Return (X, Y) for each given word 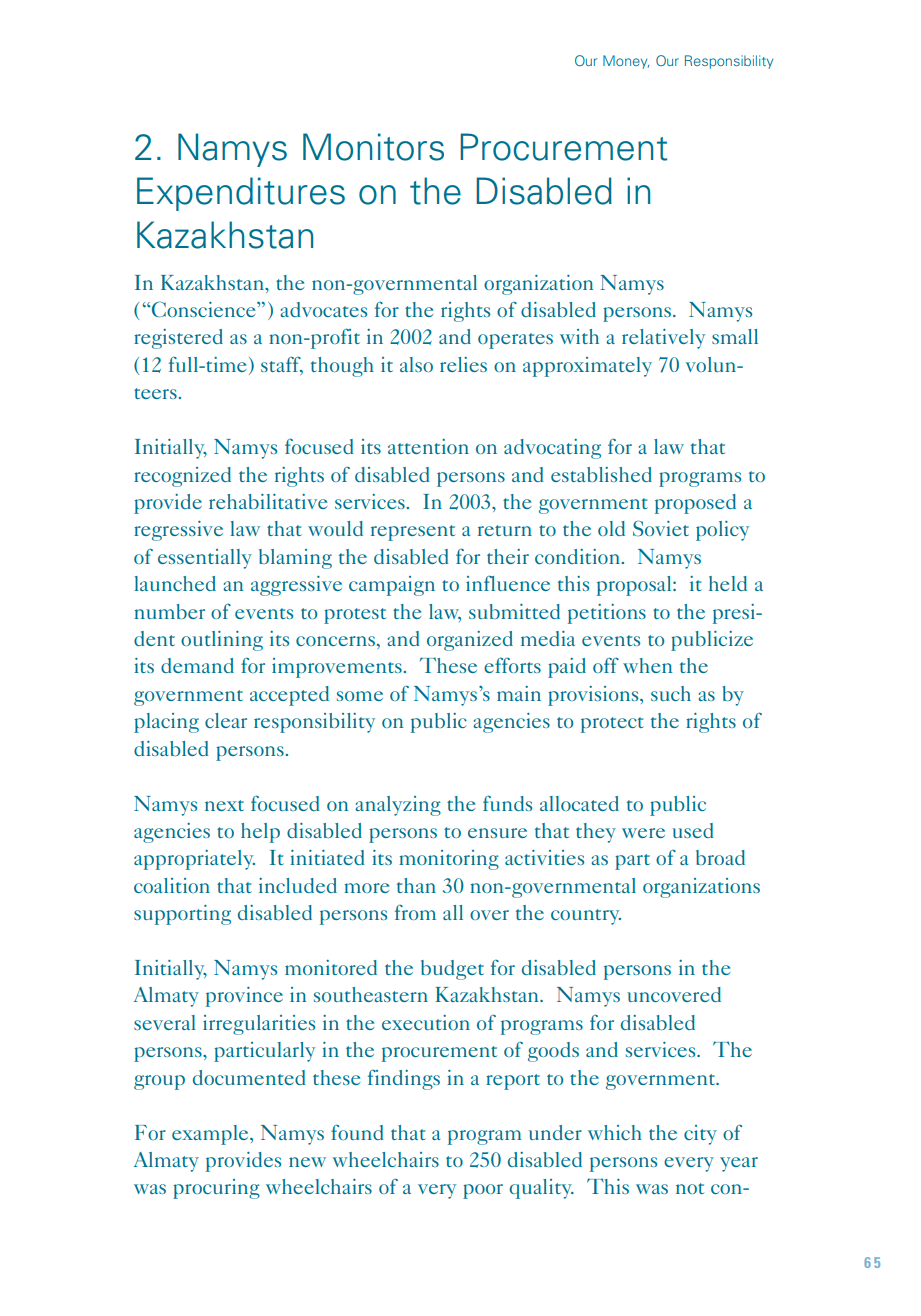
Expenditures (241, 194)
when (647, 665)
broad (720, 857)
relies (463, 364)
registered (178, 339)
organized (470, 641)
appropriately (194, 860)
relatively (663, 339)
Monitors (373, 147)
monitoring (449, 860)
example (211, 1135)
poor (483, 1191)
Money (626, 62)
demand (197, 665)
